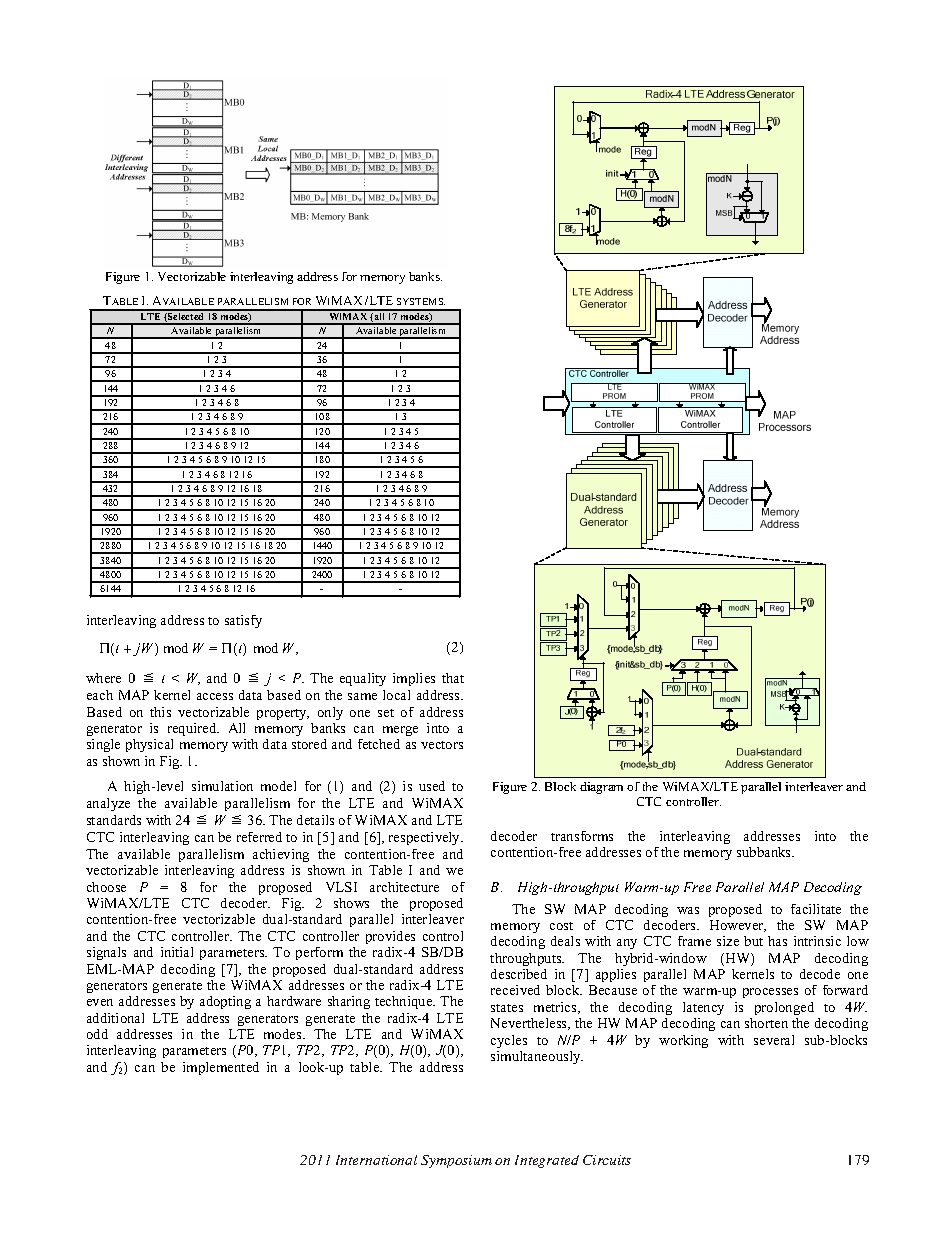 This page has height=1233, width=952. Describe the element at coordinates (519, 974) in the page. I see `described` at that location.
